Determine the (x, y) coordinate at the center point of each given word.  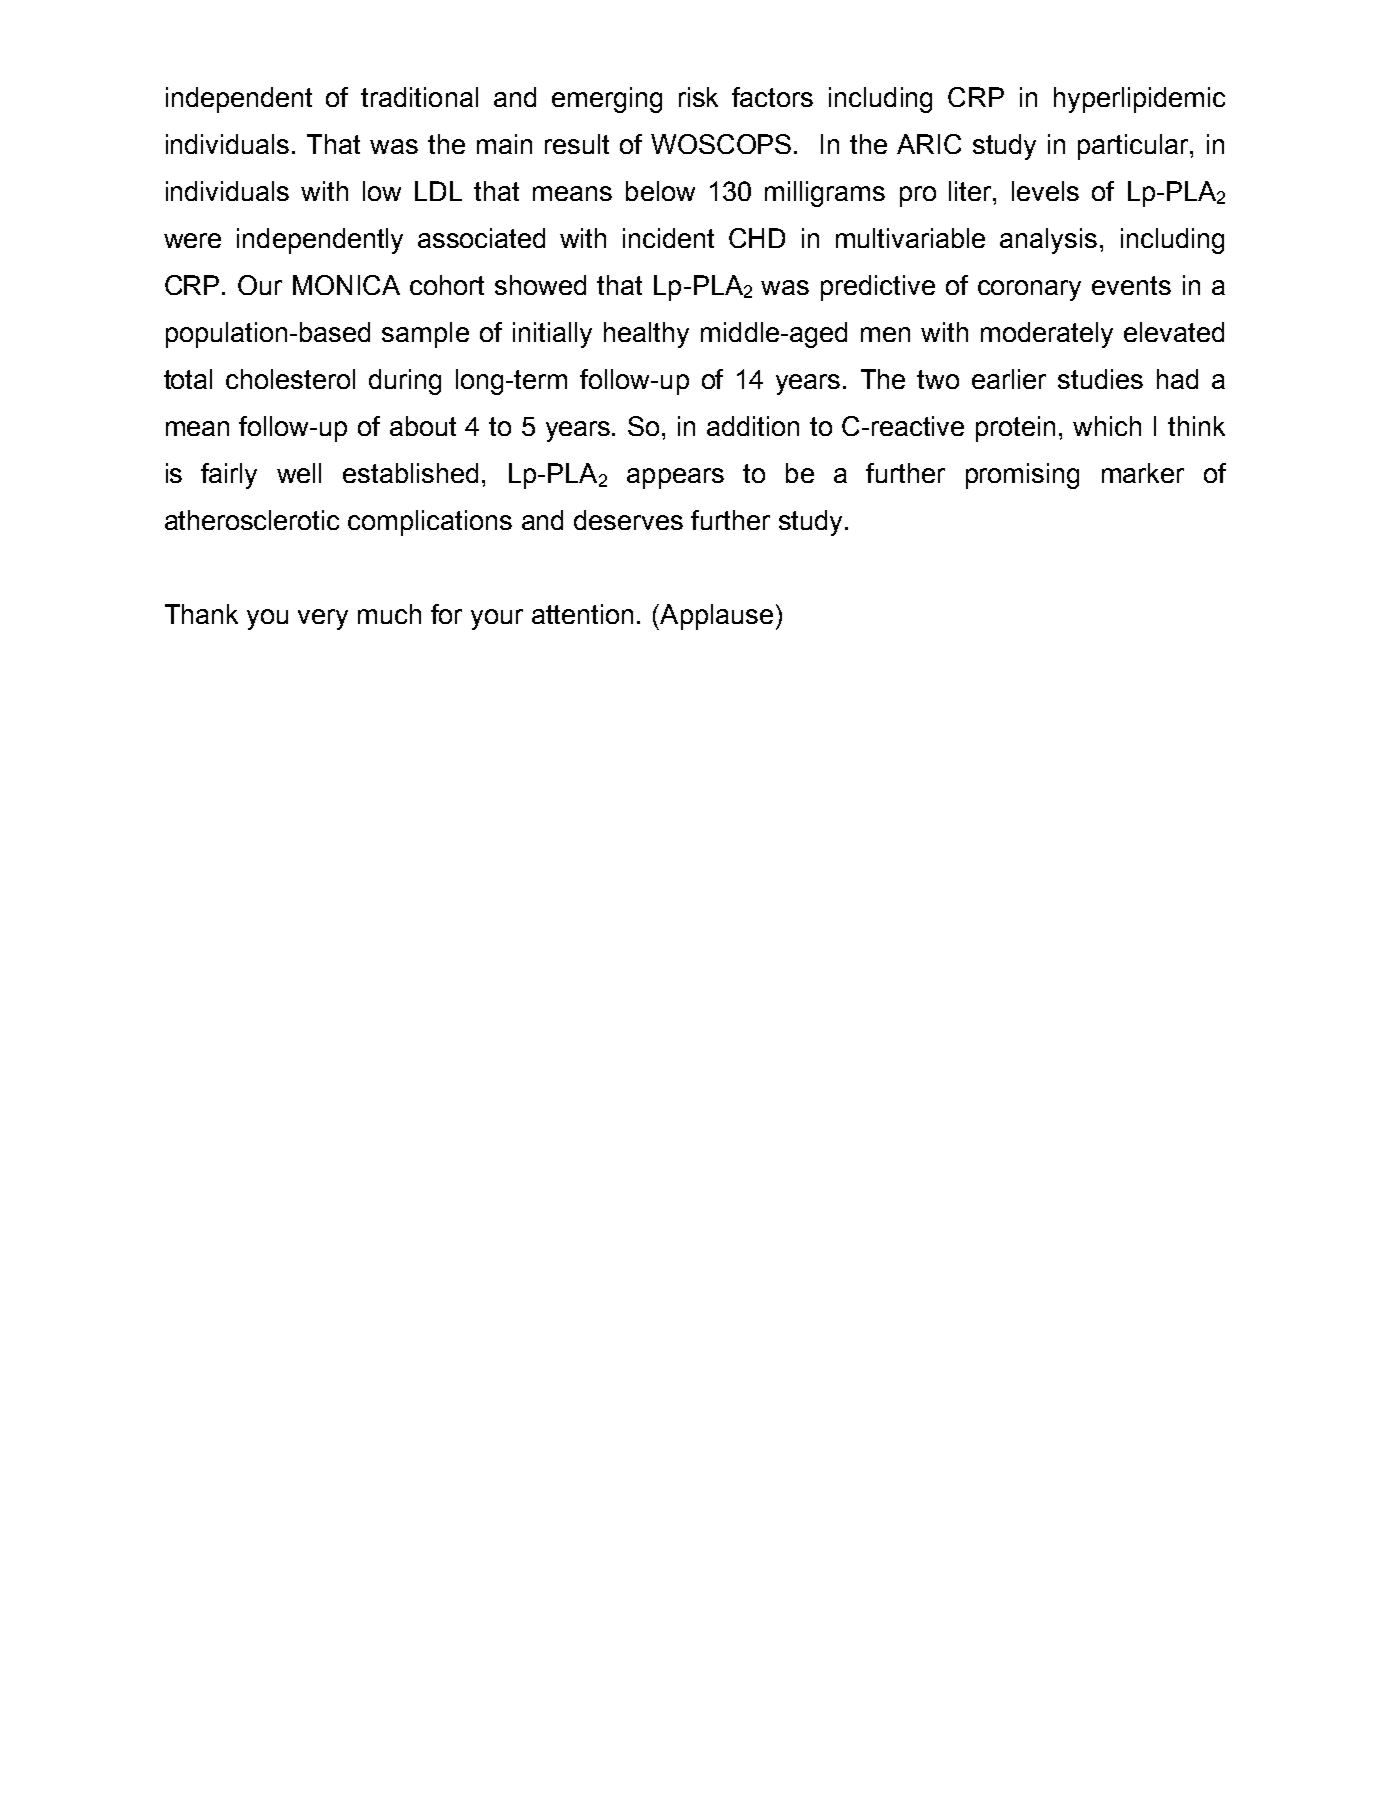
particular (1134, 147)
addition (753, 426)
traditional (419, 97)
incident (668, 238)
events (1131, 285)
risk (698, 97)
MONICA (346, 285)
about (423, 426)
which (1107, 426)
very (323, 619)
